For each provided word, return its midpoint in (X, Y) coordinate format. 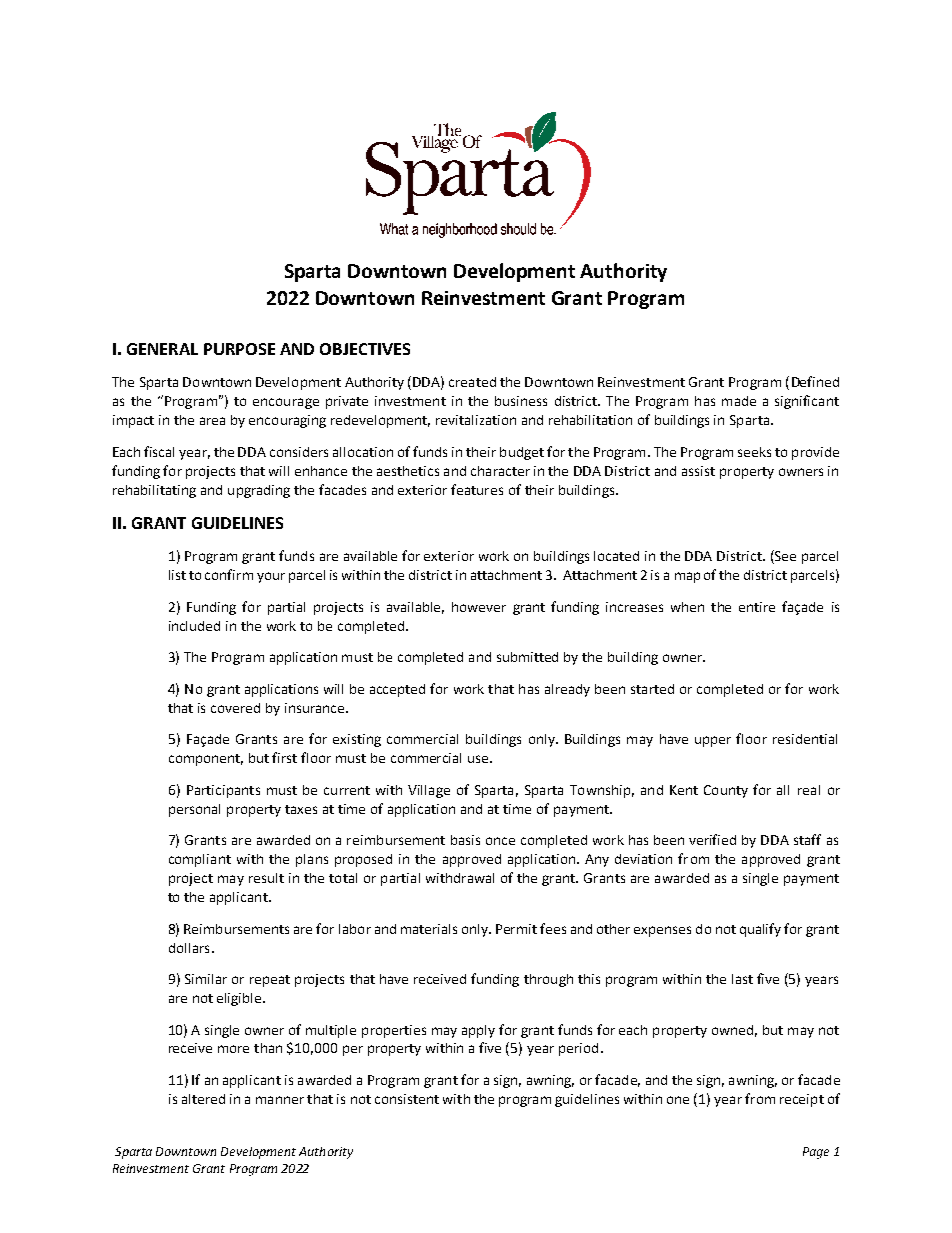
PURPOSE (239, 349)
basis (465, 840)
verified (712, 839)
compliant (200, 860)
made (739, 401)
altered (203, 1099)
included (194, 626)
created (472, 382)
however (479, 607)
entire (757, 607)
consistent (407, 1099)
